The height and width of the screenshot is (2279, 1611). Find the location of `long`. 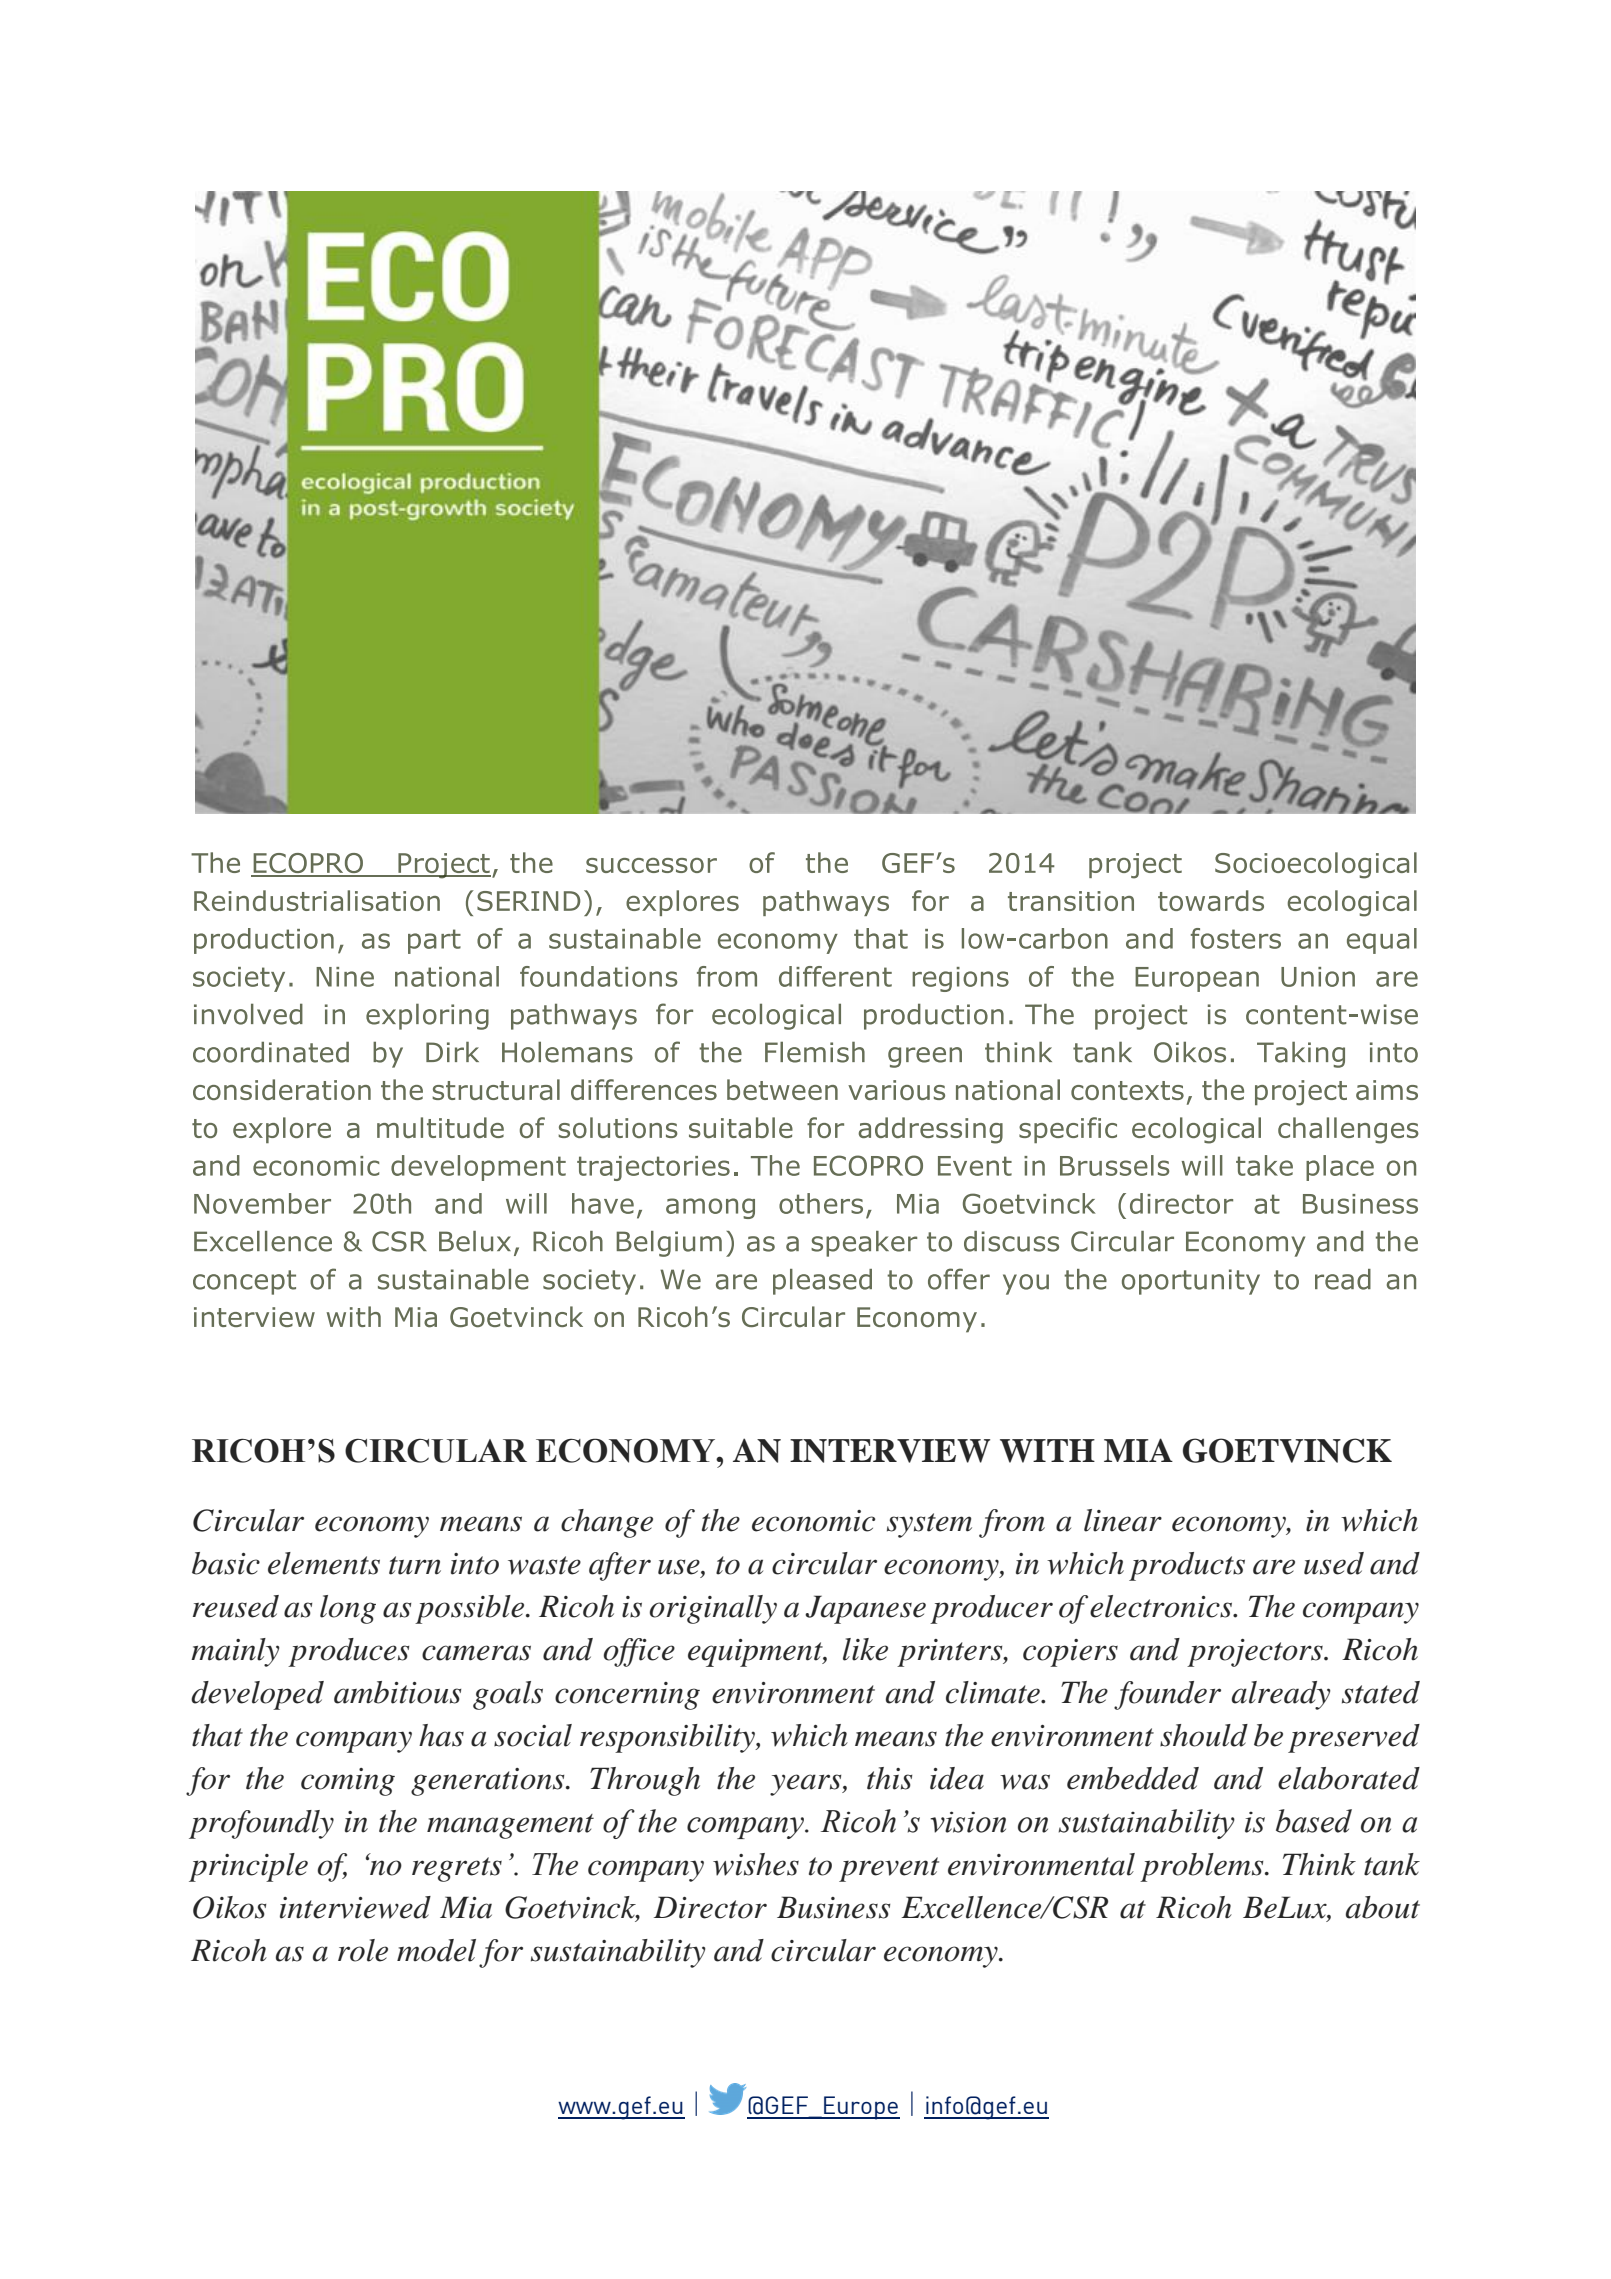

long is located at coordinates (348, 1609).
